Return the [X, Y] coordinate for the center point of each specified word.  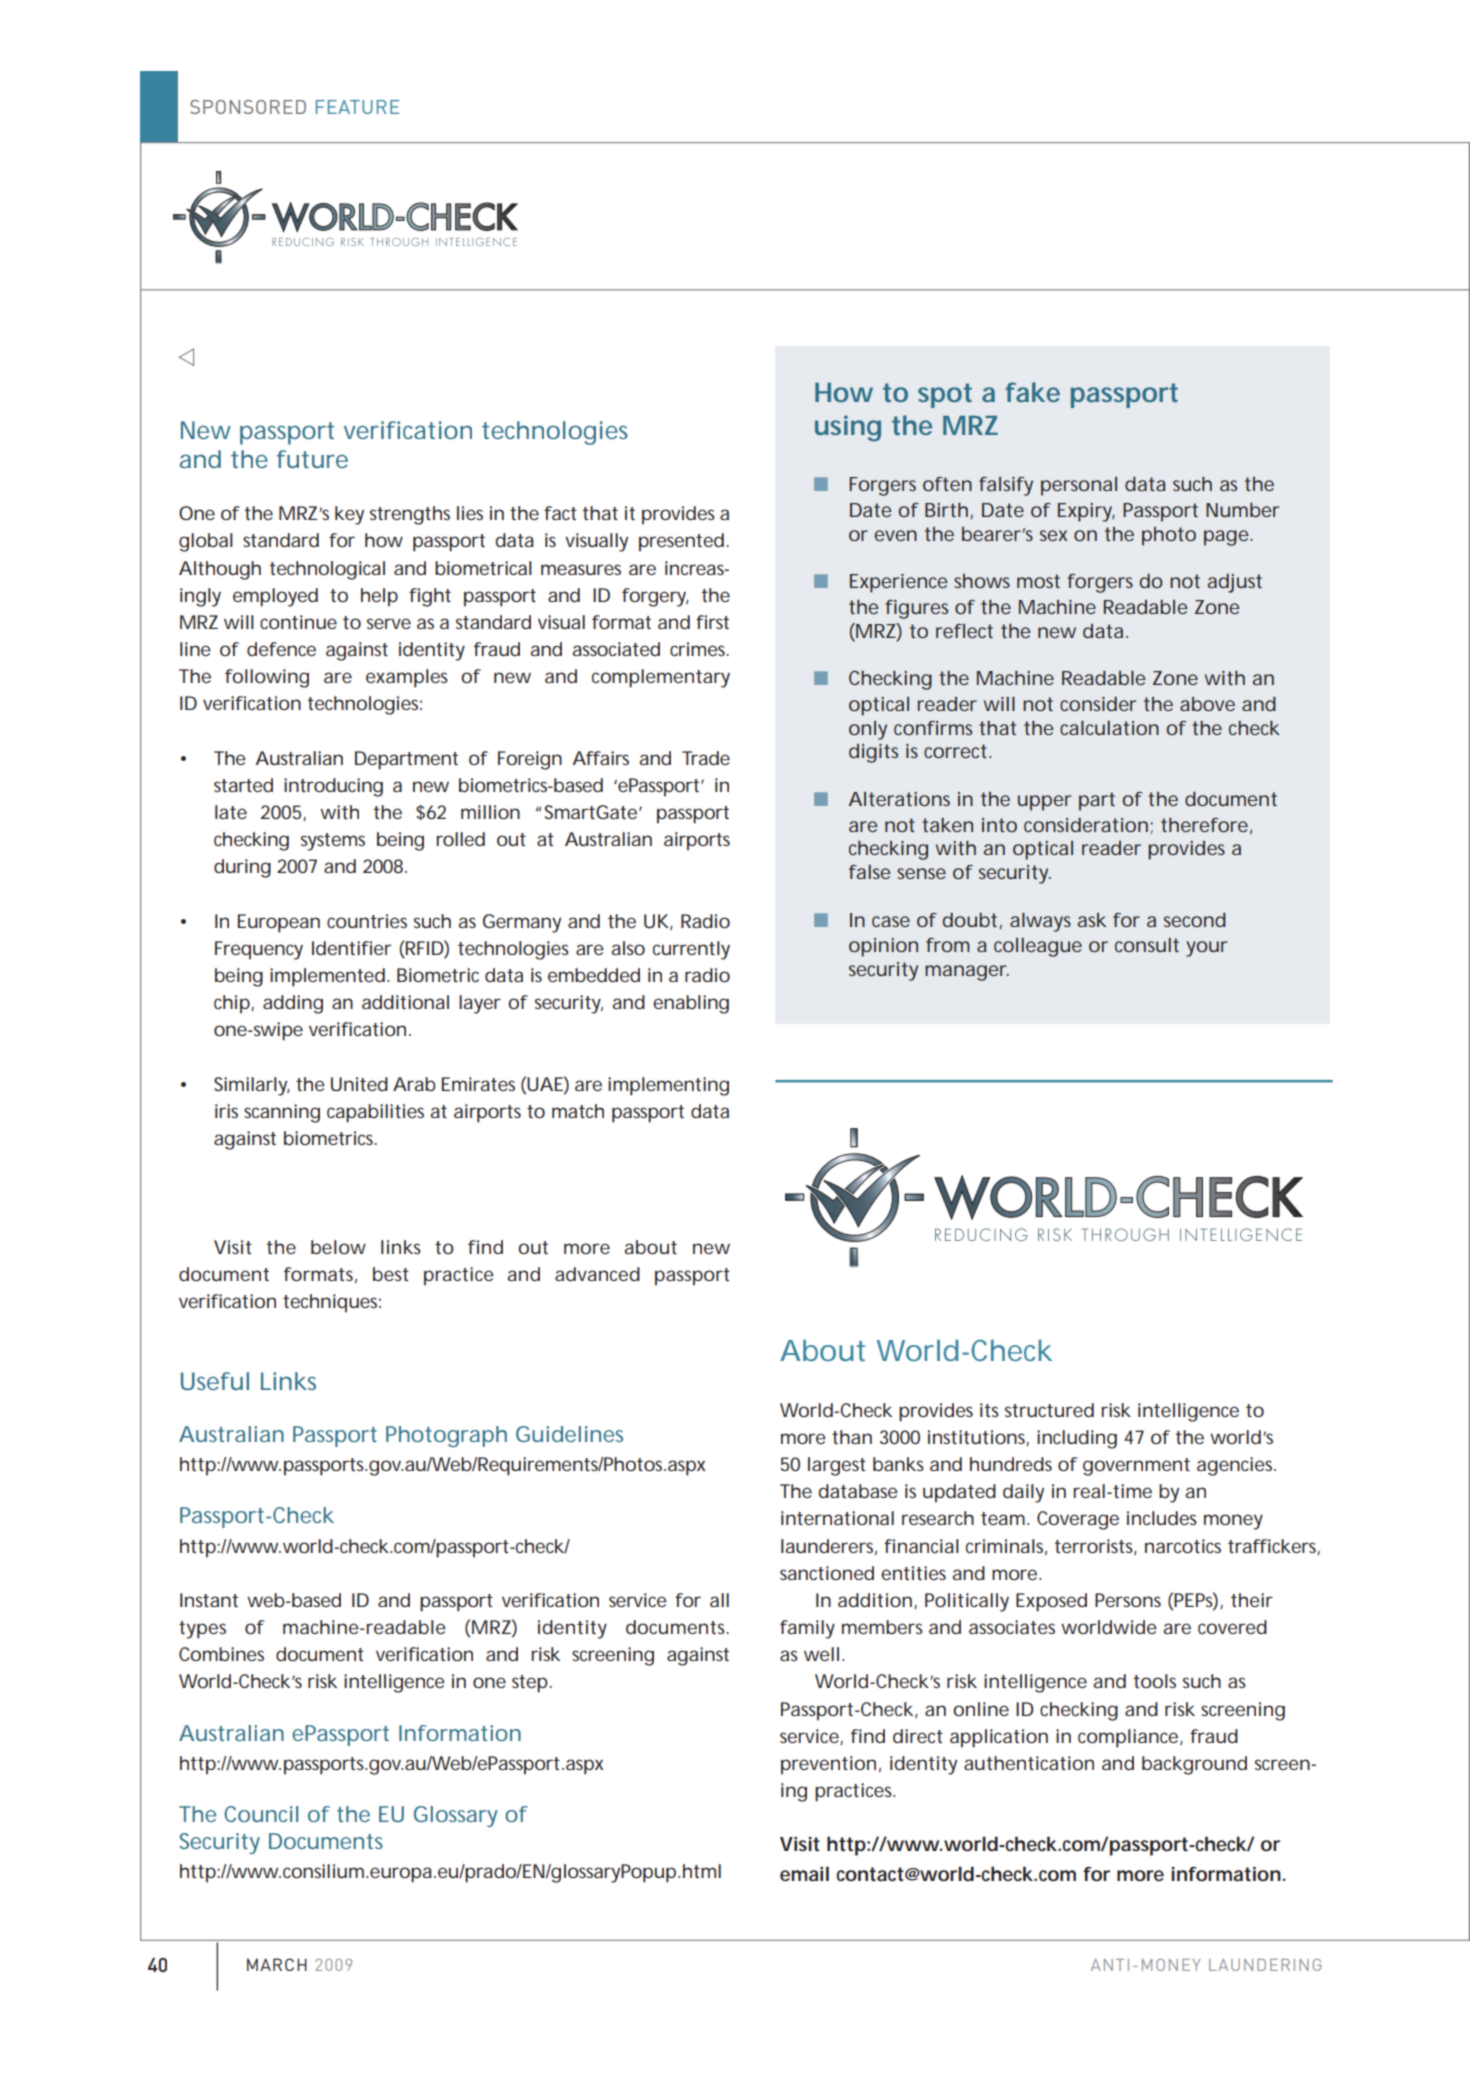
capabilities [375, 1113]
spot [945, 395]
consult [1147, 945]
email [804, 1873]
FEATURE [357, 107]
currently [691, 950]
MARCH [277, 1964]
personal [1079, 486]
